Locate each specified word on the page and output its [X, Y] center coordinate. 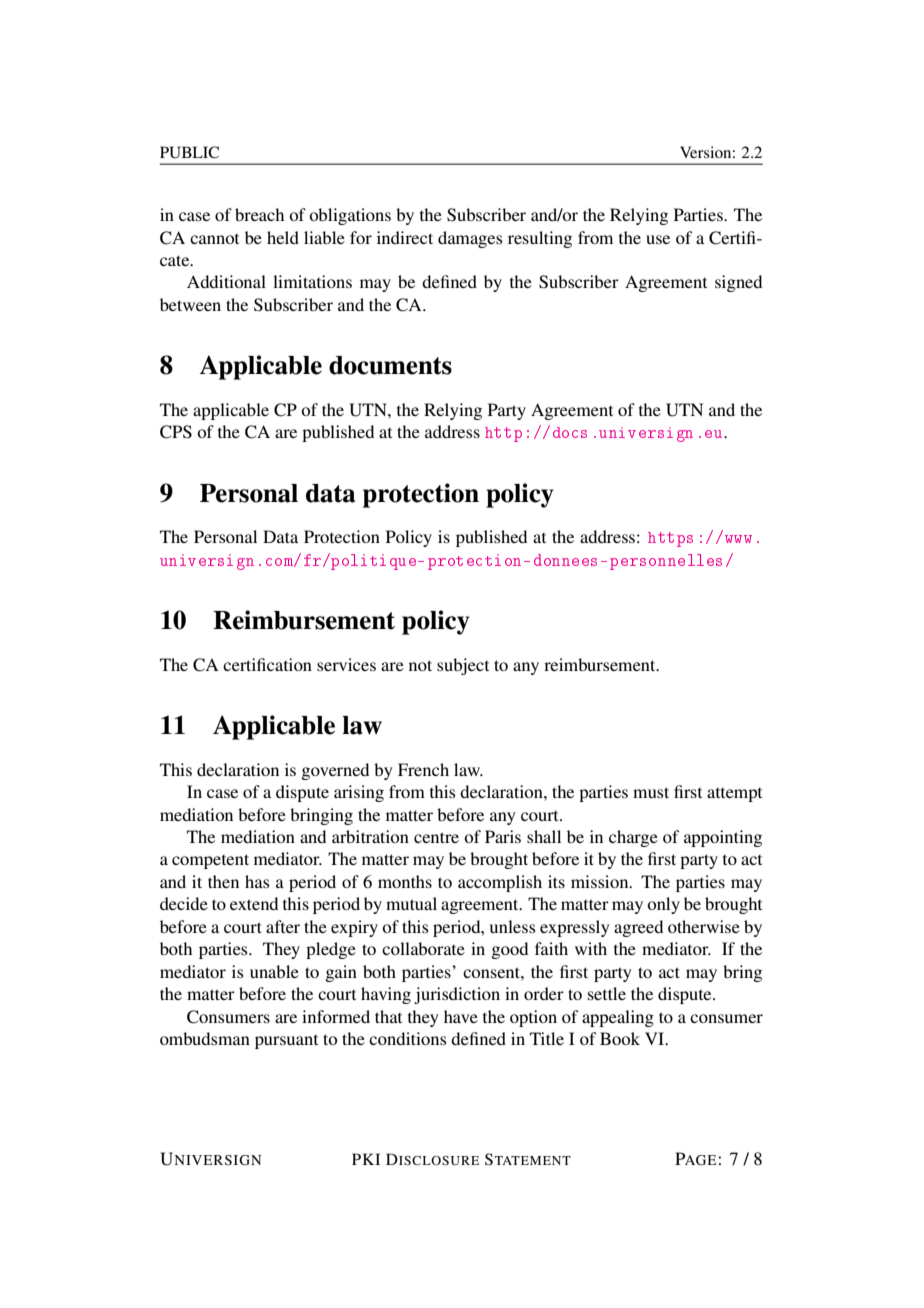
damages [470, 239]
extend [254, 903]
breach [259, 214]
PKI [366, 1159]
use [658, 239]
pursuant [286, 1042]
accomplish [500, 883]
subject [463, 666]
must [651, 792]
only [663, 905]
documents [390, 365]
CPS [176, 432]
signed [738, 283]
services [346, 664]
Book [620, 1038]
